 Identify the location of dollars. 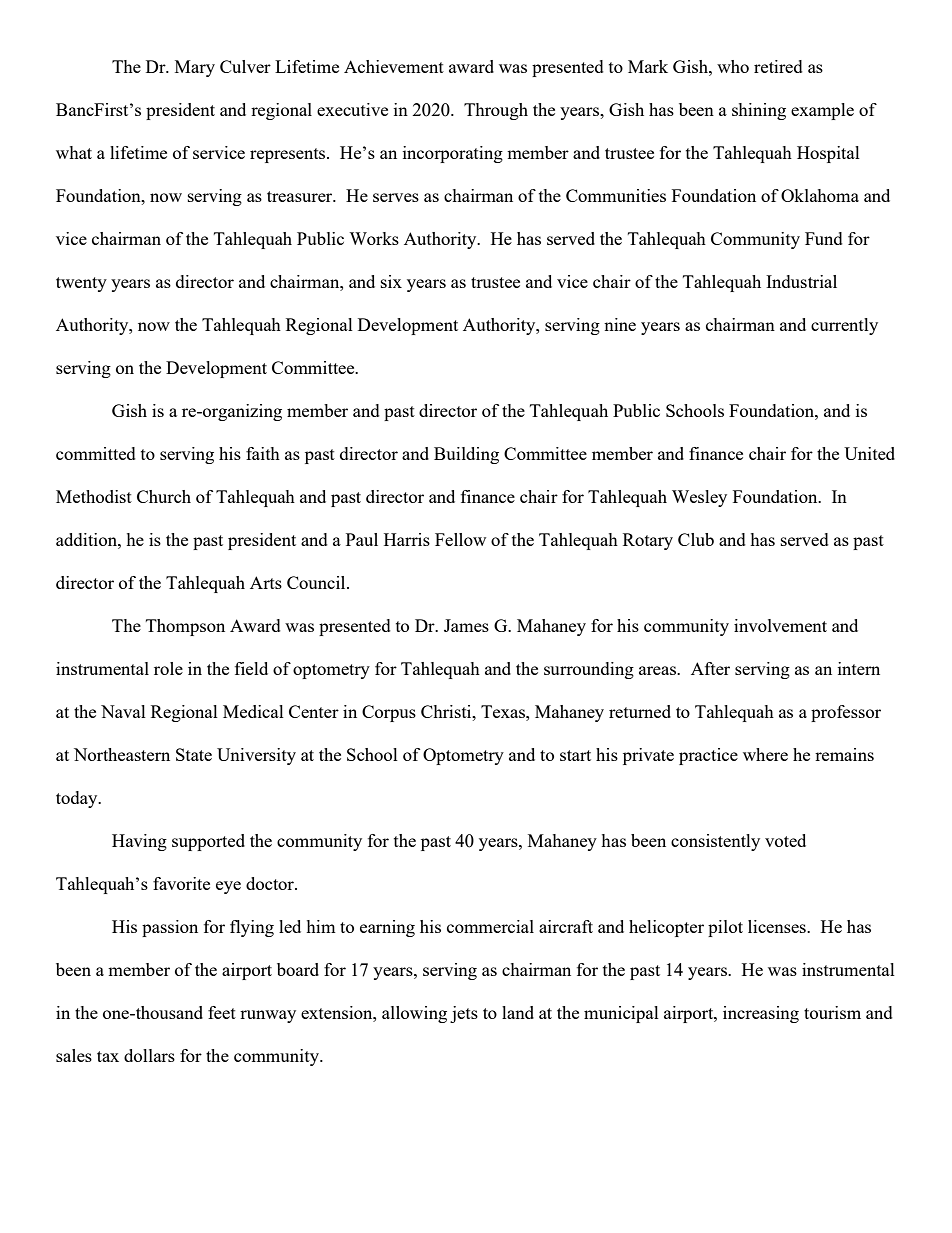
(149, 1055).
